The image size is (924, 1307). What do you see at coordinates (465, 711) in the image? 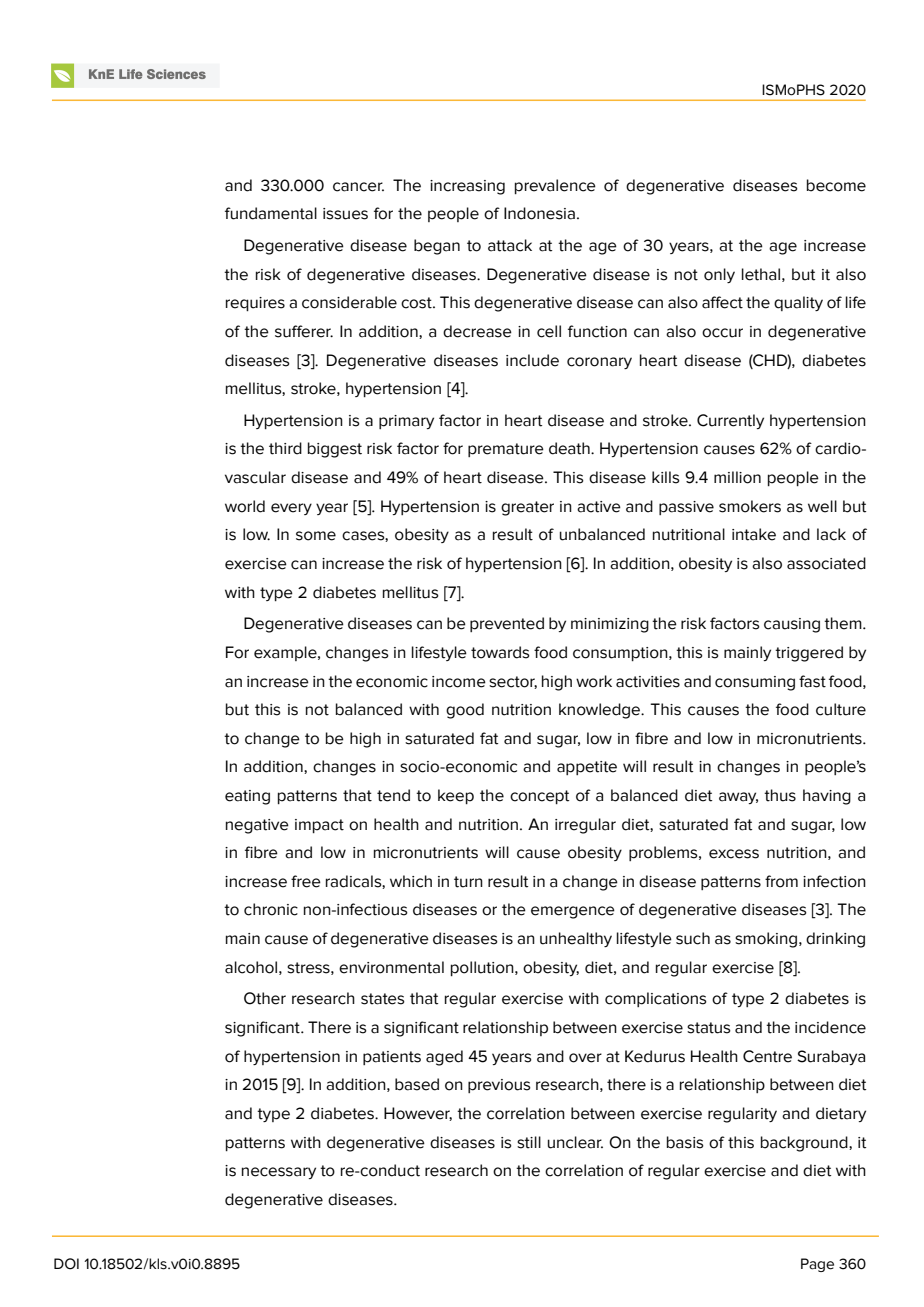
I see `good` at bounding box center [465, 711].
